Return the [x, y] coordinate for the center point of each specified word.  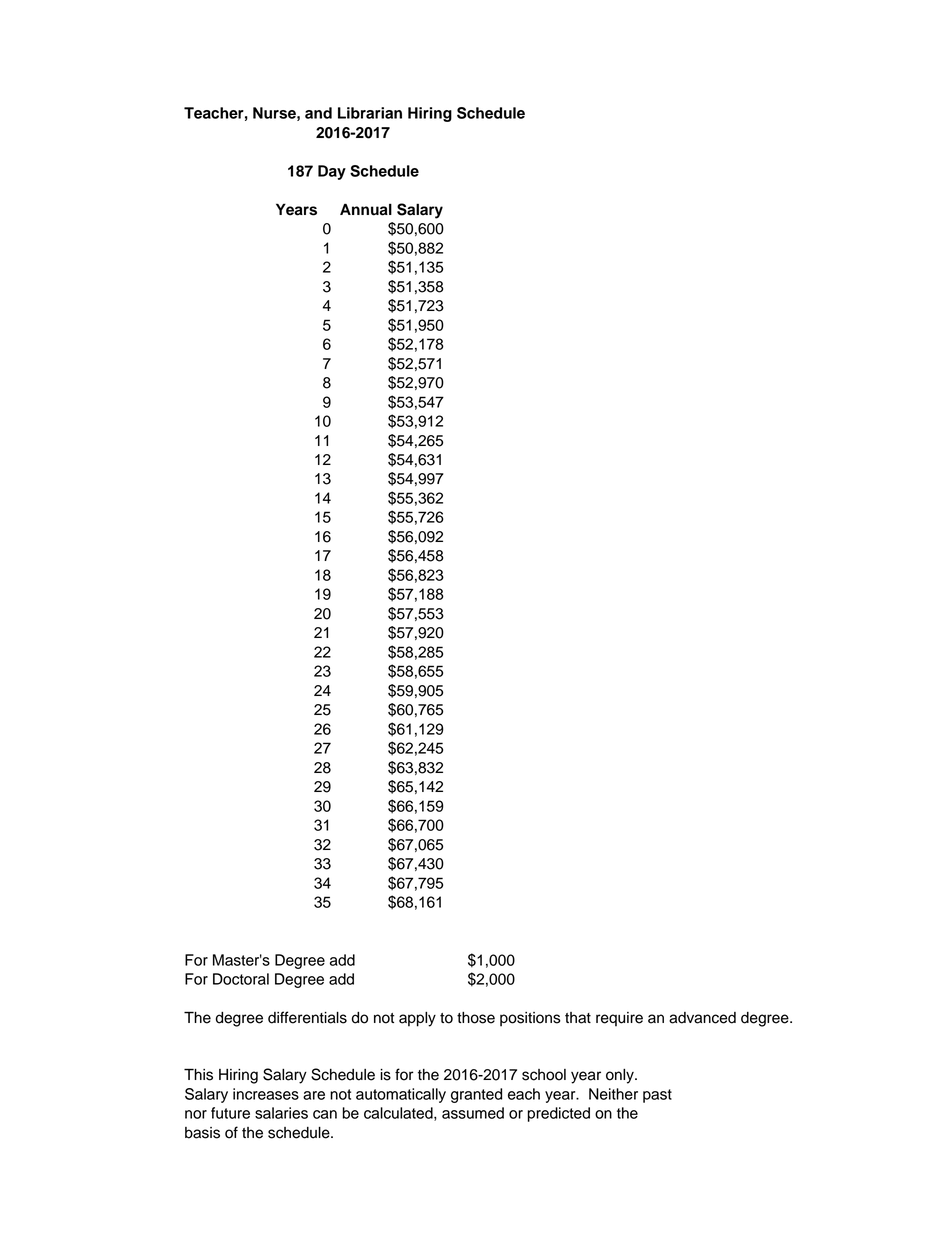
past [657, 1096]
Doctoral [241, 979]
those [476, 1018]
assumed [473, 1113]
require [619, 1019]
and [318, 113]
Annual [366, 209]
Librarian [370, 113]
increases [266, 1094]
